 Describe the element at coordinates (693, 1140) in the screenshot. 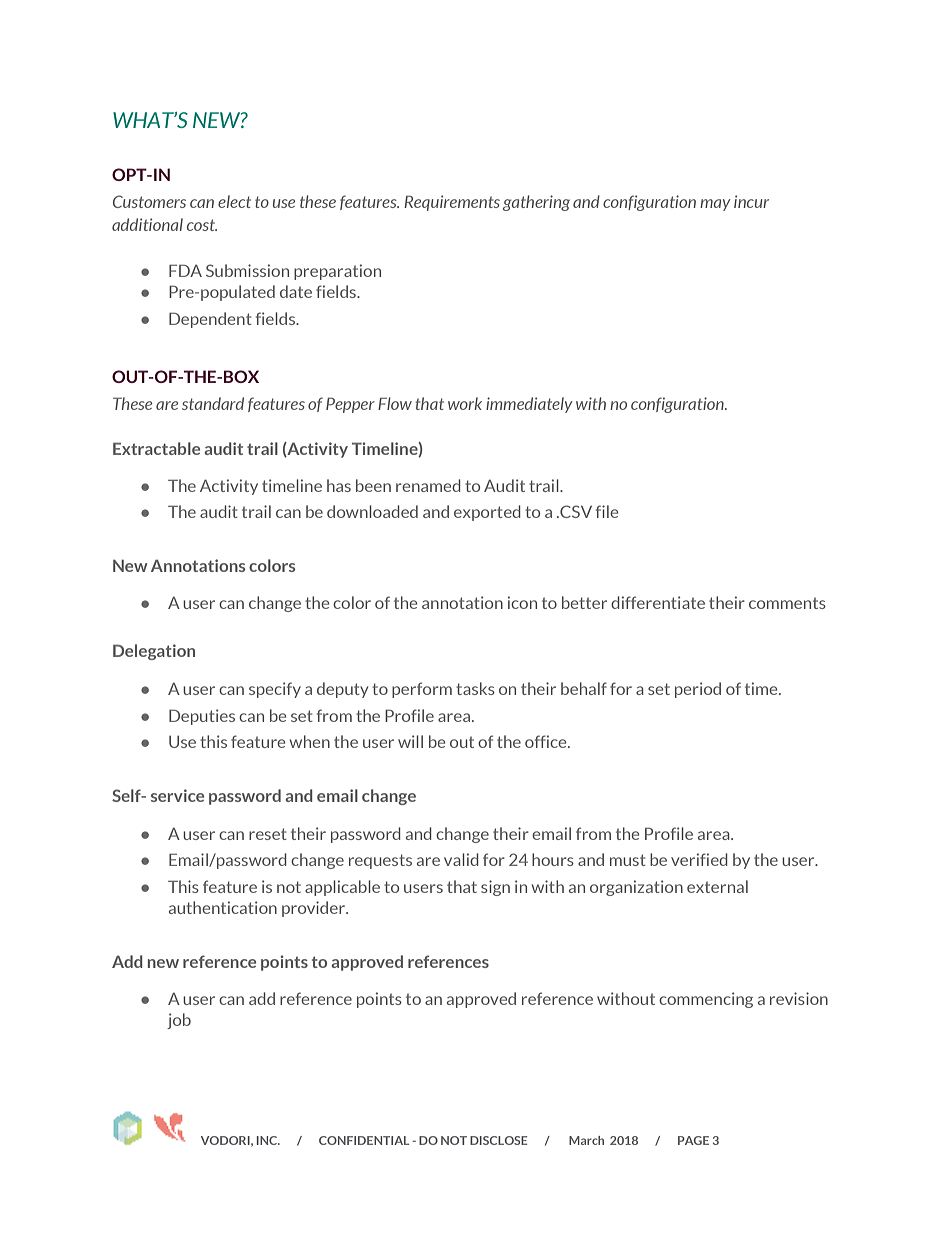

I see `PAGE` at that location.
